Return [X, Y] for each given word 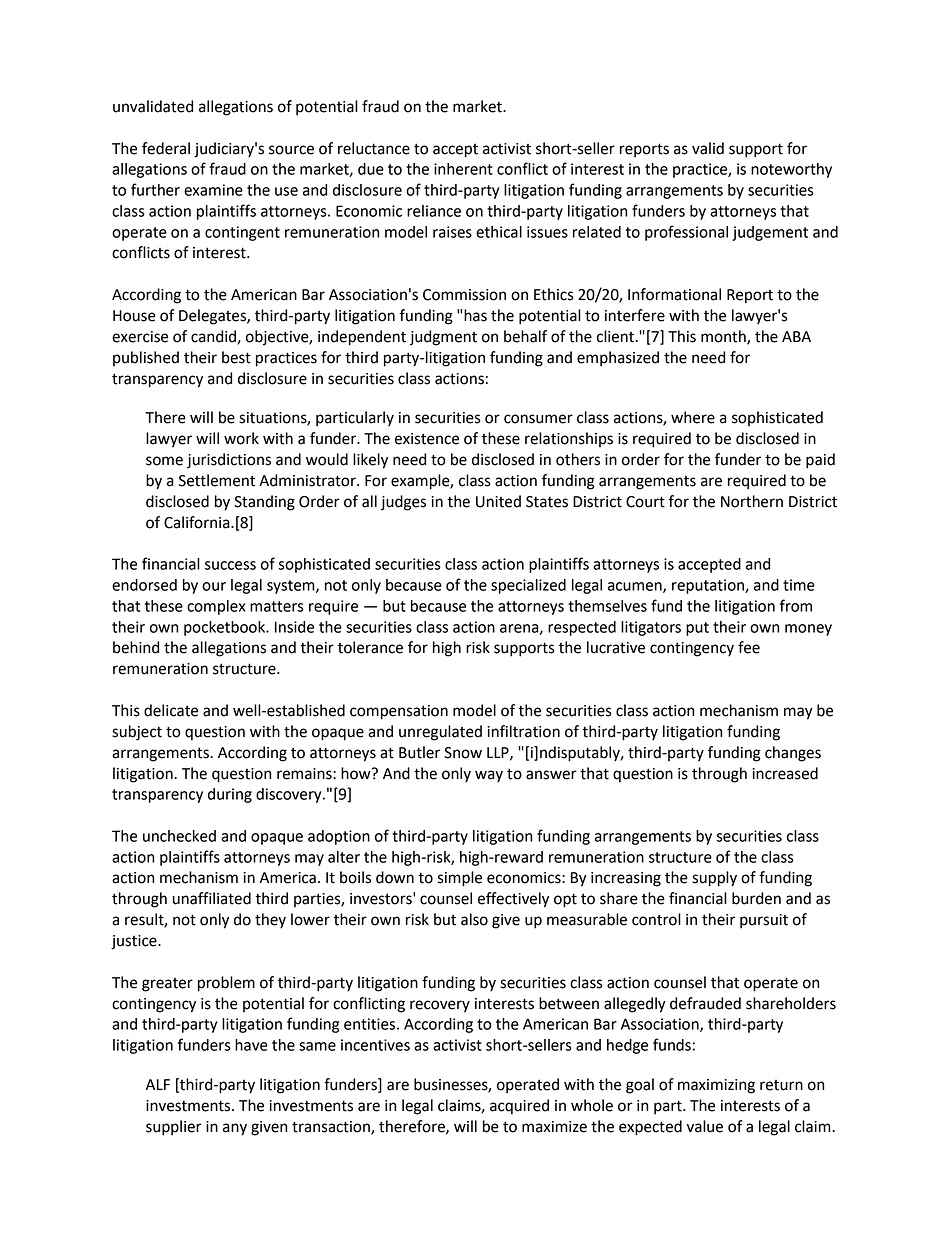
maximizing [716, 1086]
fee [749, 647]
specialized [528, 586]
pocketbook [226, 628]
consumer [538, 419]
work [241, 438]
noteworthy [791, 170]
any [235, 1129]
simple [460, 879]
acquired [519, 1107]
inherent [463, 169]
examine [213, 190]
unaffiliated [212, 898]
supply [714, 879]
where [693, 417]
